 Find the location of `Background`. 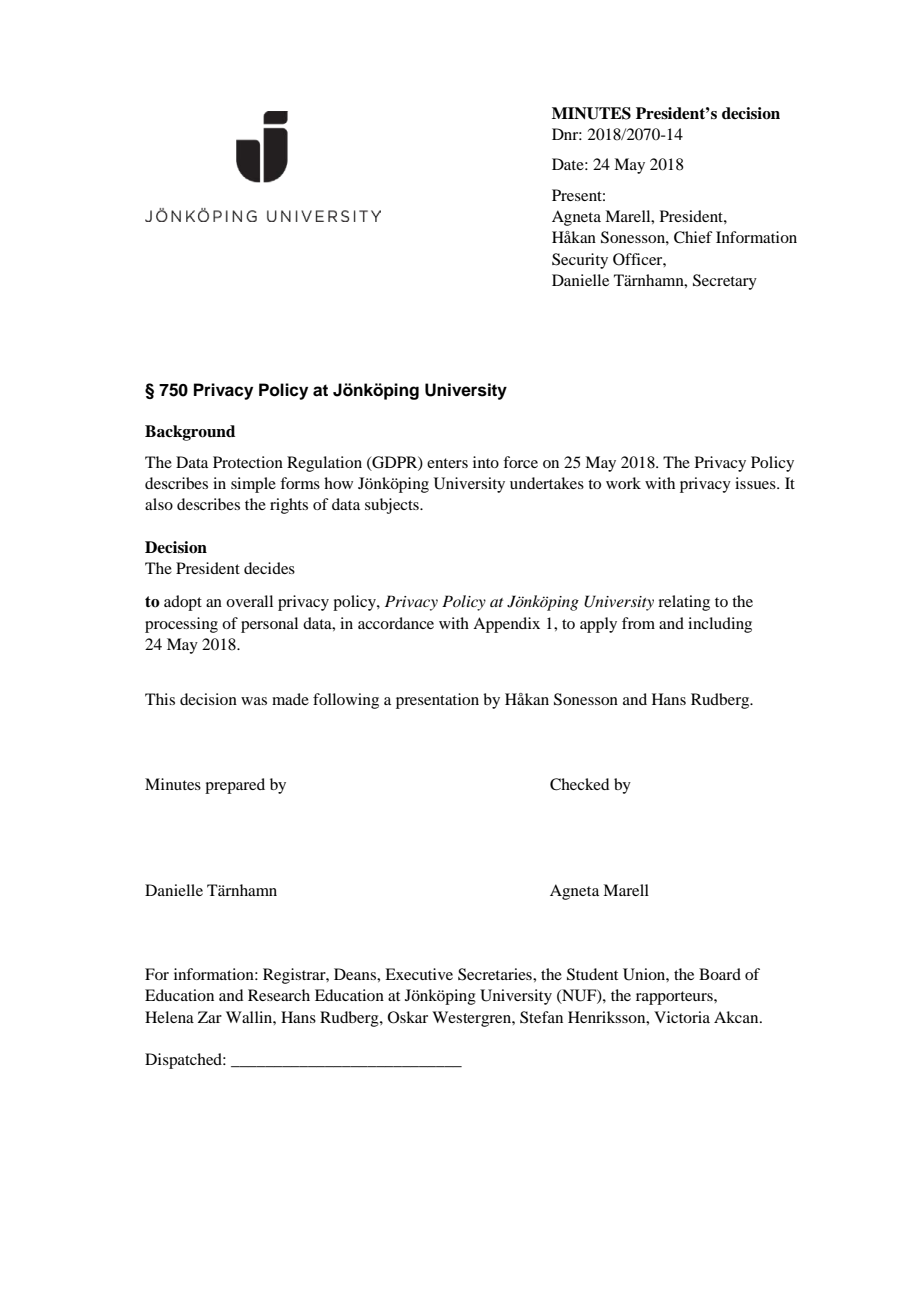

Background is located at coordinates (190, 433).
